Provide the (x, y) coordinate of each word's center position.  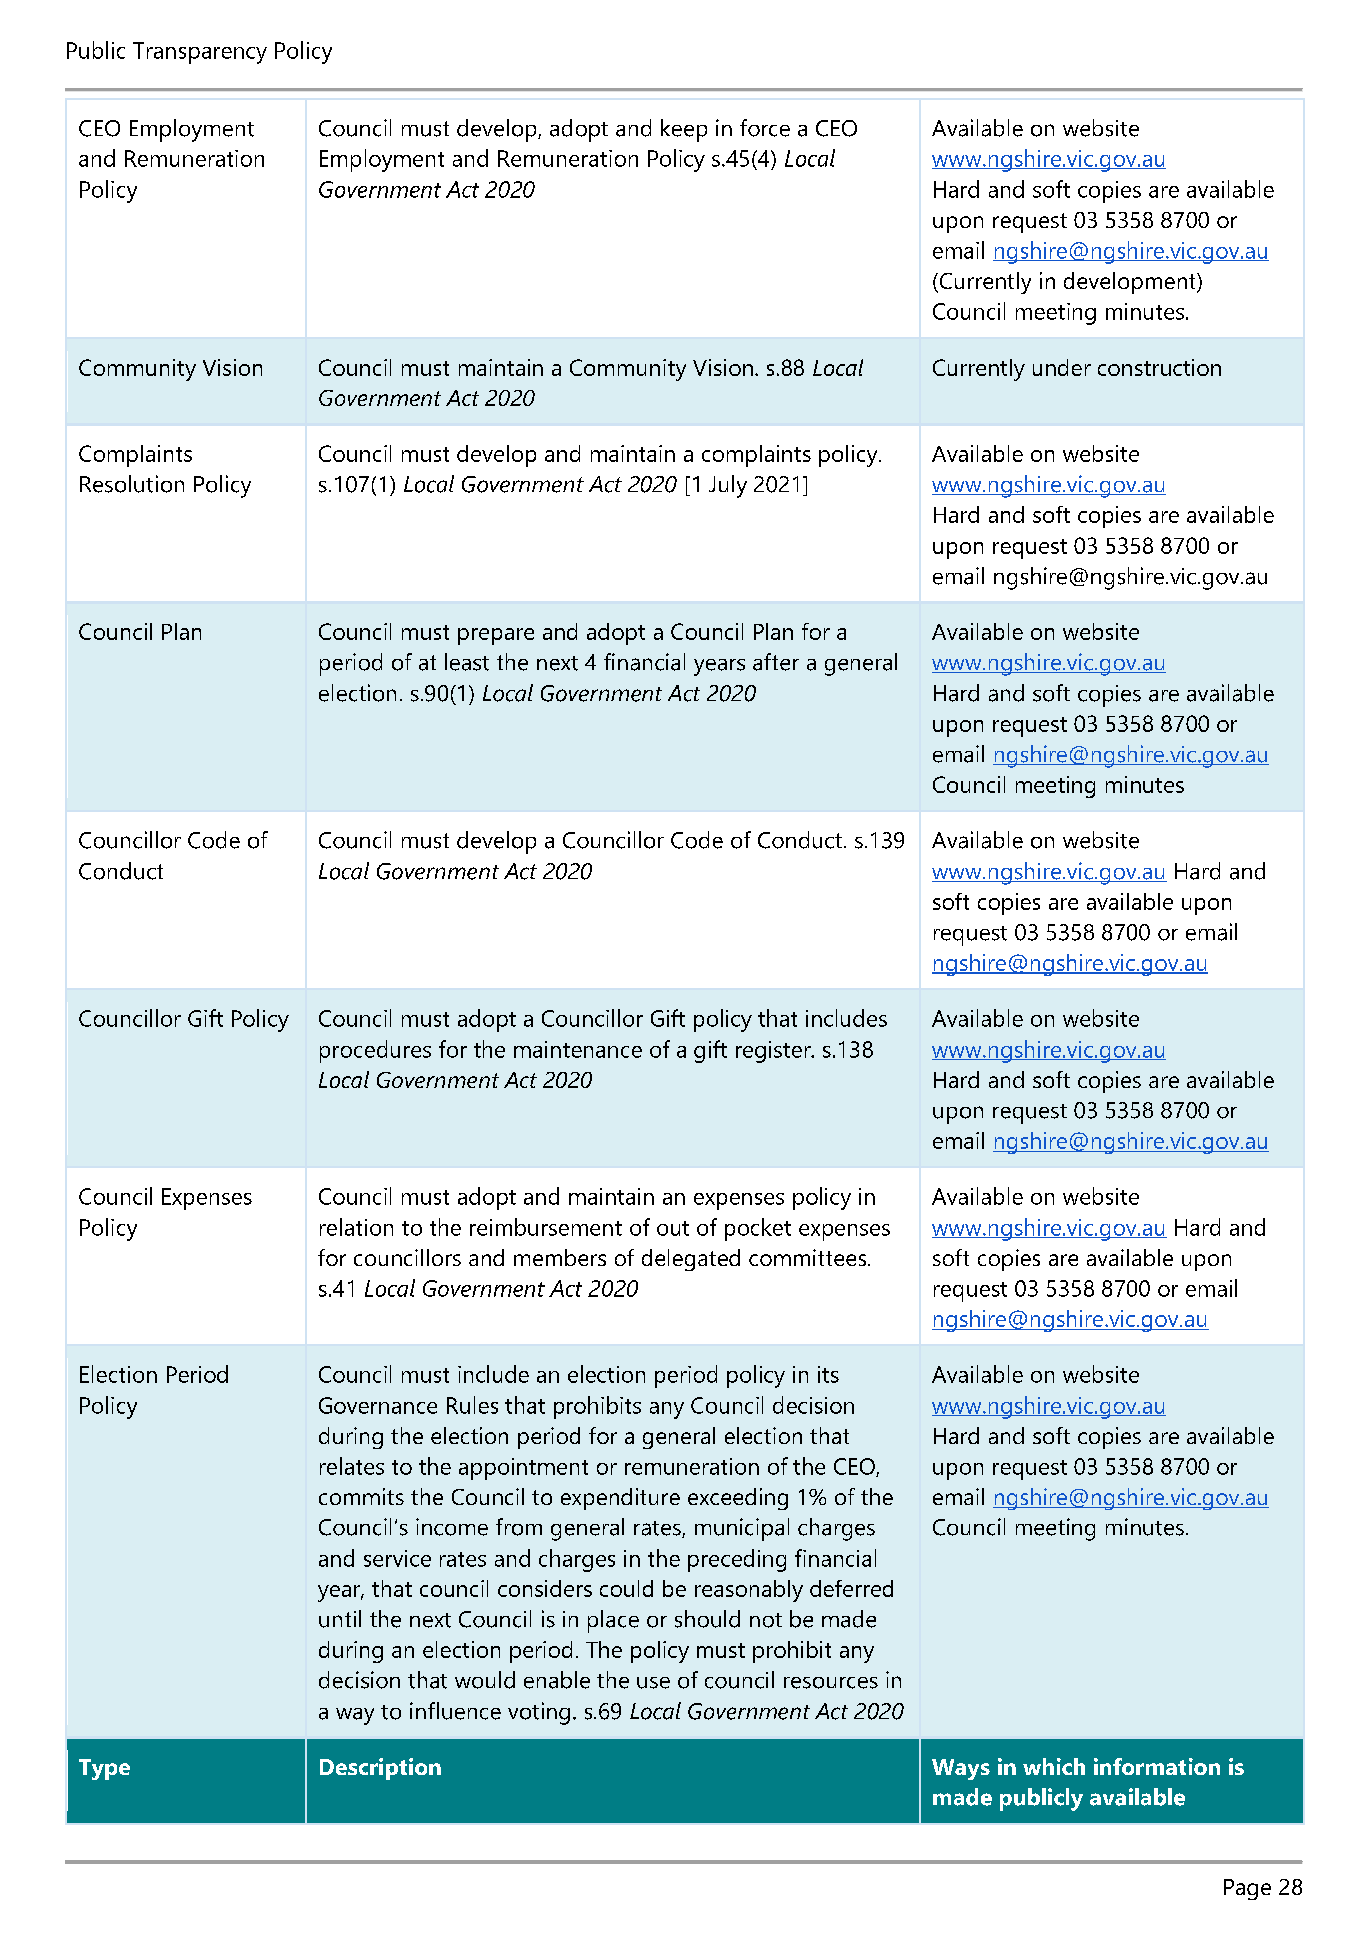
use (653, 1683)
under (1062, 367)
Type (104, 1769)
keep (684, 130)
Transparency (200, 53)
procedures (375, 1051)
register (774, 1052)
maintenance (578, 1049)
